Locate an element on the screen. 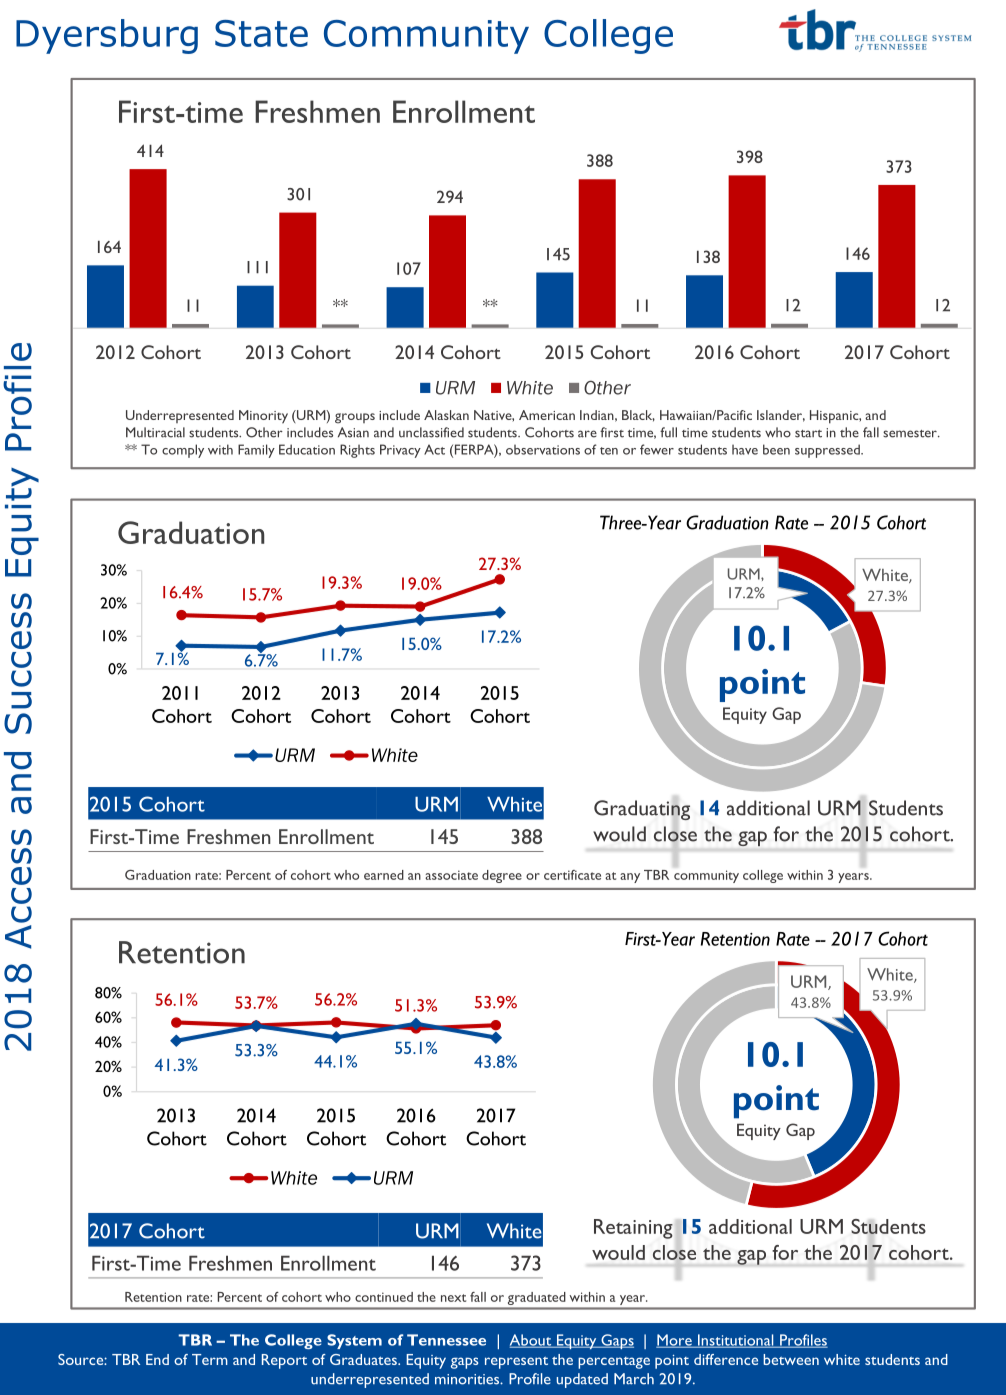 The image size is (1006, 1395). any is located at coordinates (630, 878).
